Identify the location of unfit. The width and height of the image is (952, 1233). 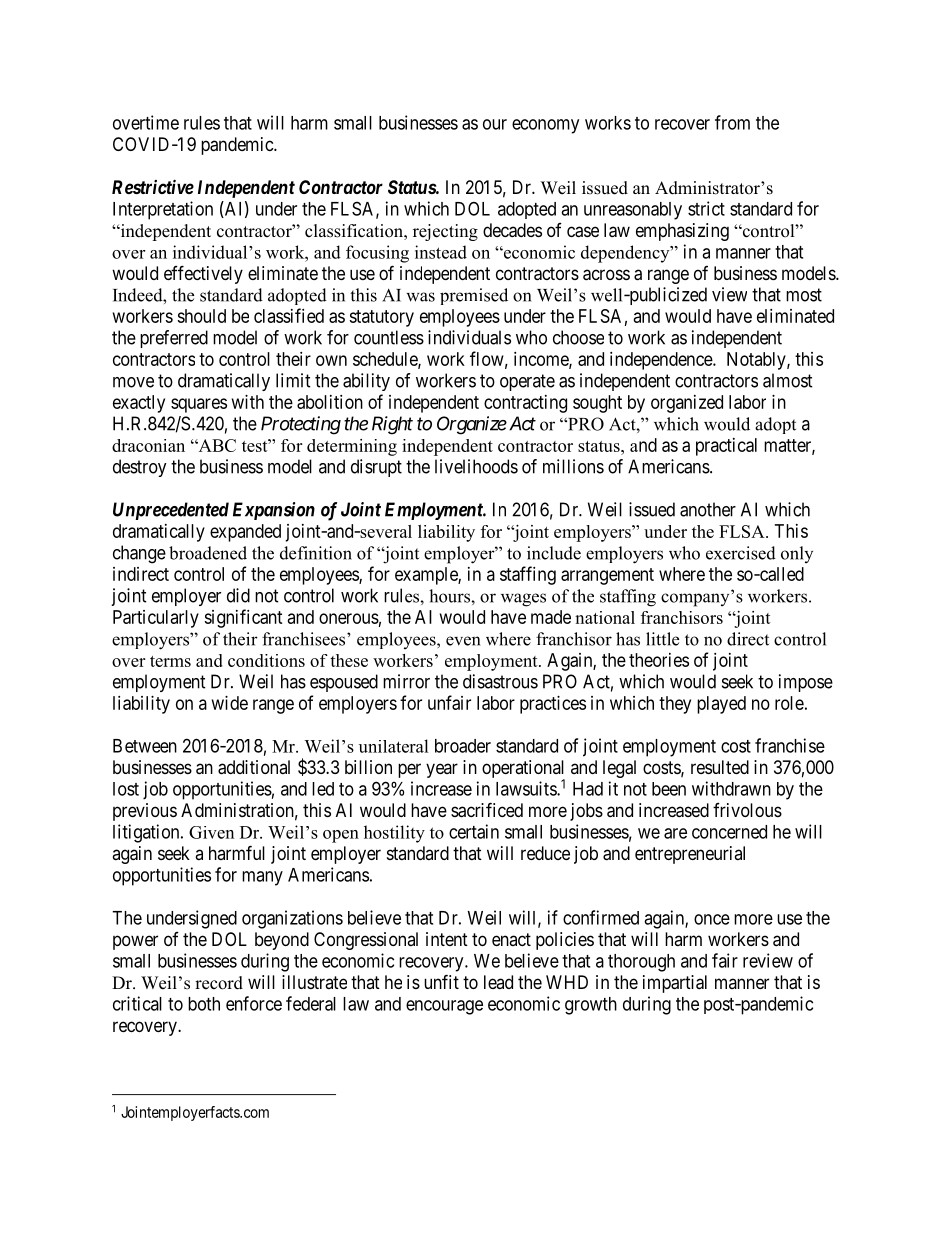
(441, 981).
